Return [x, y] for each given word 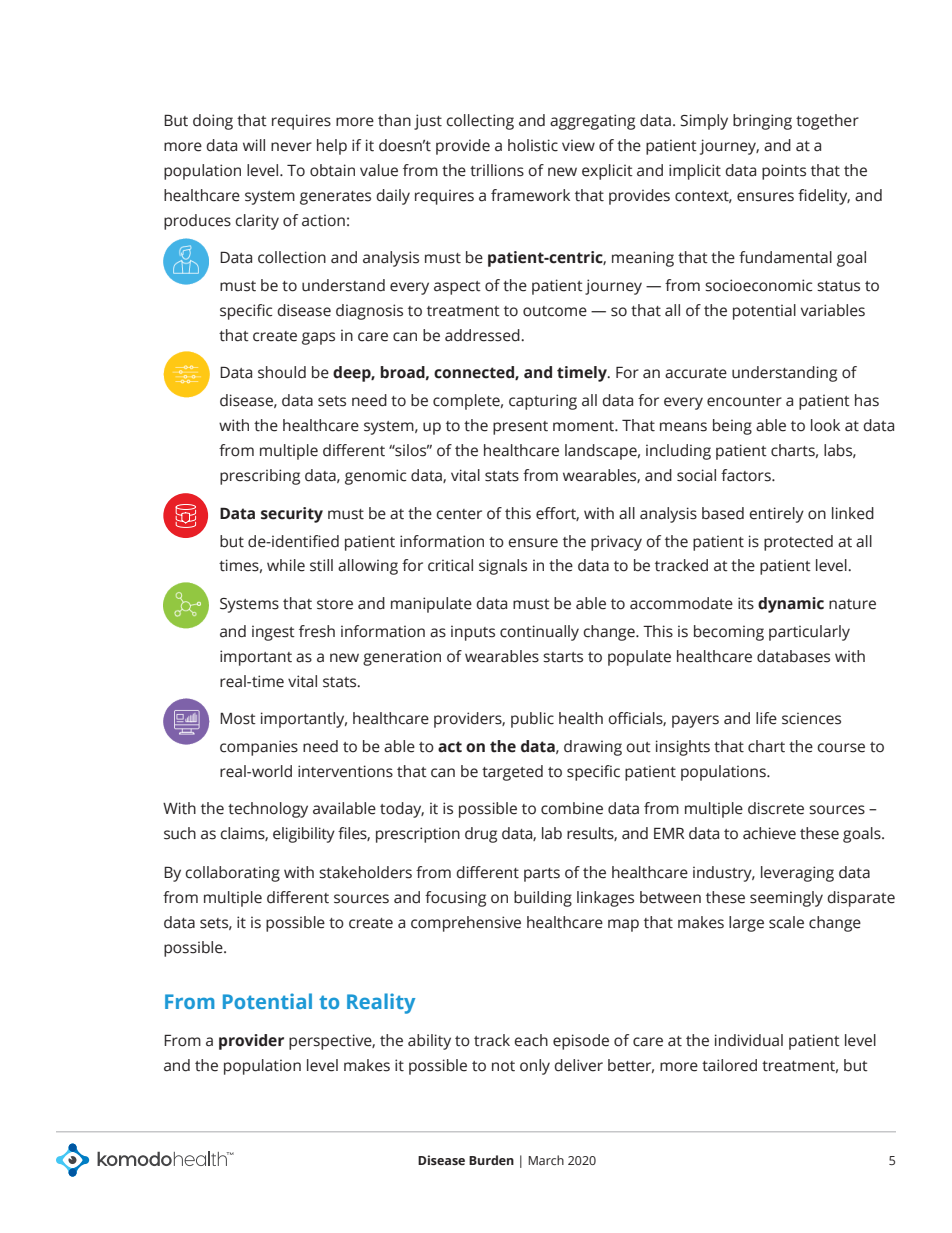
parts [542, 875]
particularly [809, 633]
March [546, 1160]
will [254, 145]
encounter [744, 401]
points [784, 172]
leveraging [797, 874]
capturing [543, 402]
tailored [729, 1065]
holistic [533, 145]
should [282, 372]
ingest [273, 633]
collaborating [232, 874]
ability [429, 1042]
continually [539, 633]
